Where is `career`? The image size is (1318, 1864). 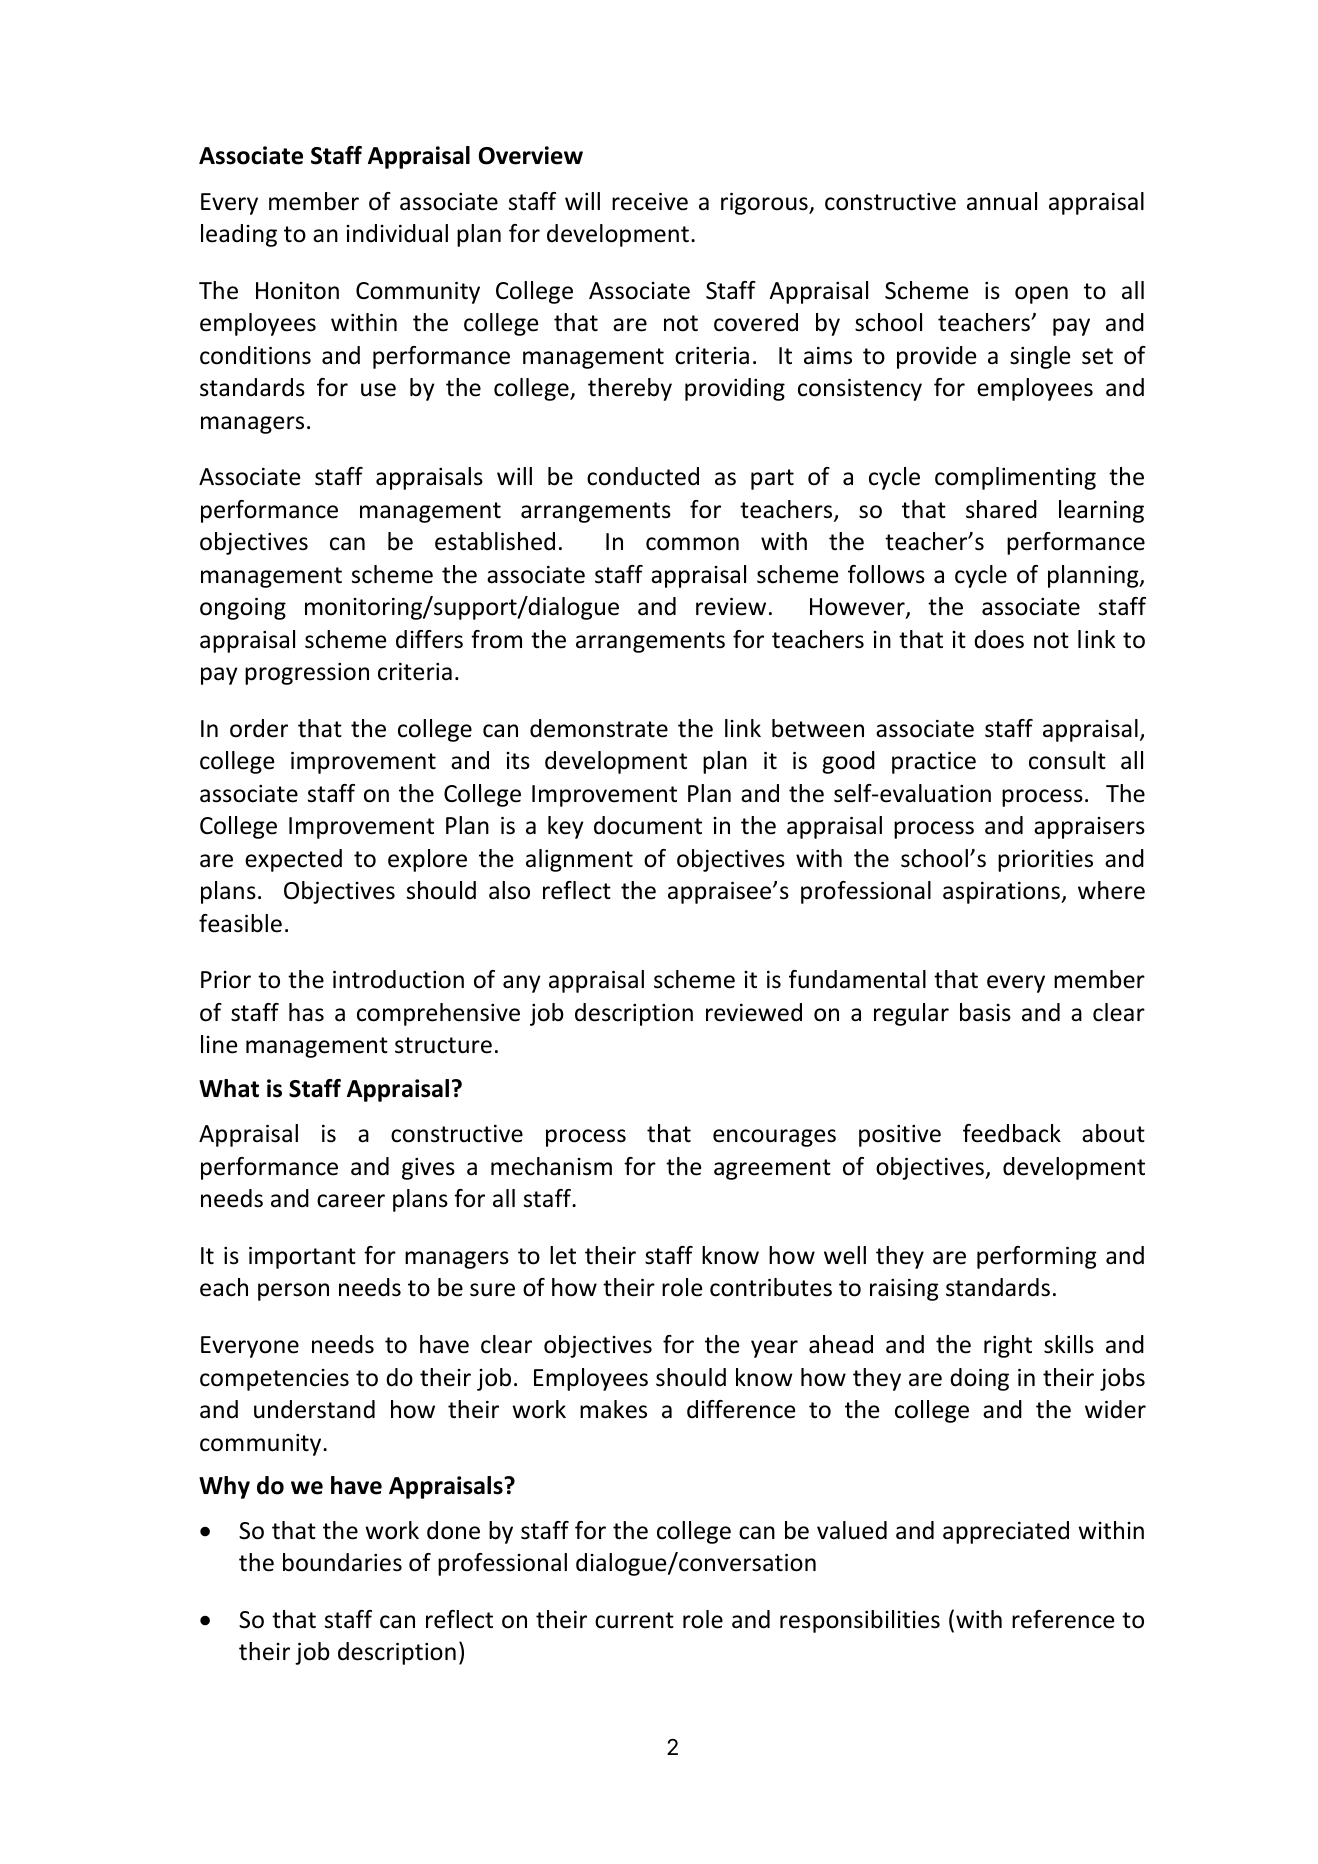
career is located at coordinates (351, 1201).
